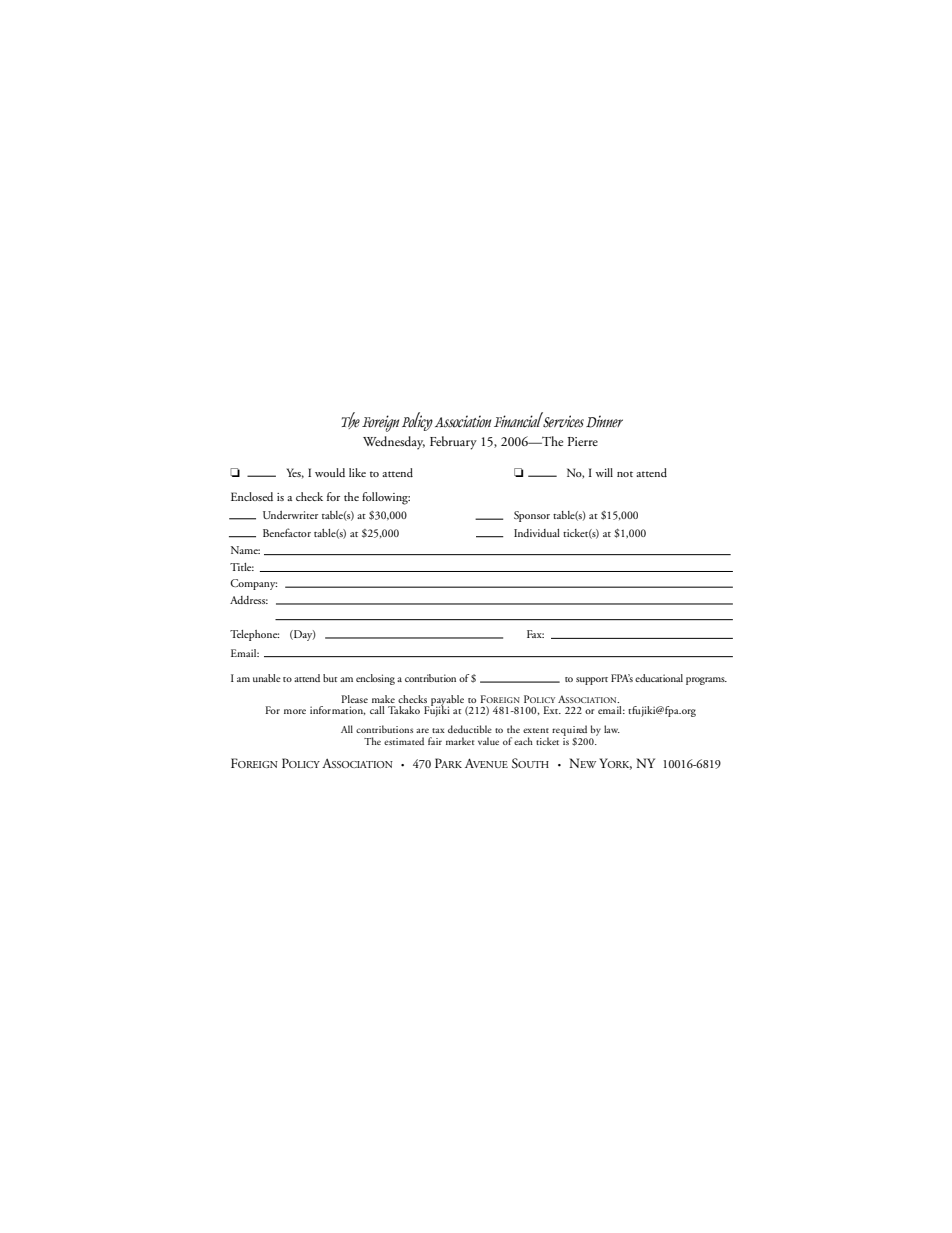  I want to click on Underwriter, so click(290, 515).
